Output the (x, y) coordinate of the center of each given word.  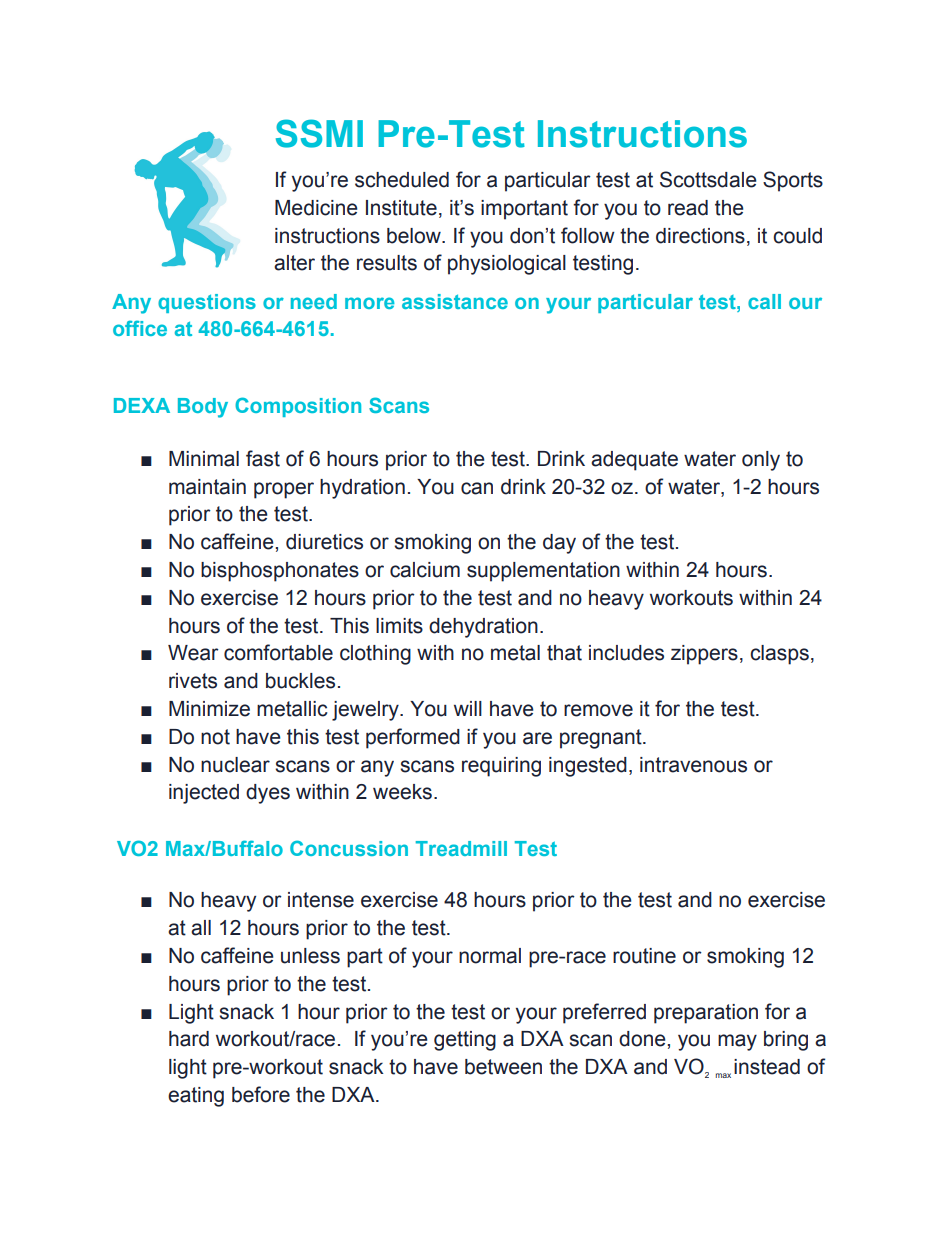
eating (196, 1097)
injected (204, 794)
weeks (402, 792)
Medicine (316, 208)
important (524, 210)
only (761, 461)
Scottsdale (708, 179)
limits (399, 626)
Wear (193, 653)
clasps (779, 655)
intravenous (693, 765)
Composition (298, 407)
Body (203, 408)
